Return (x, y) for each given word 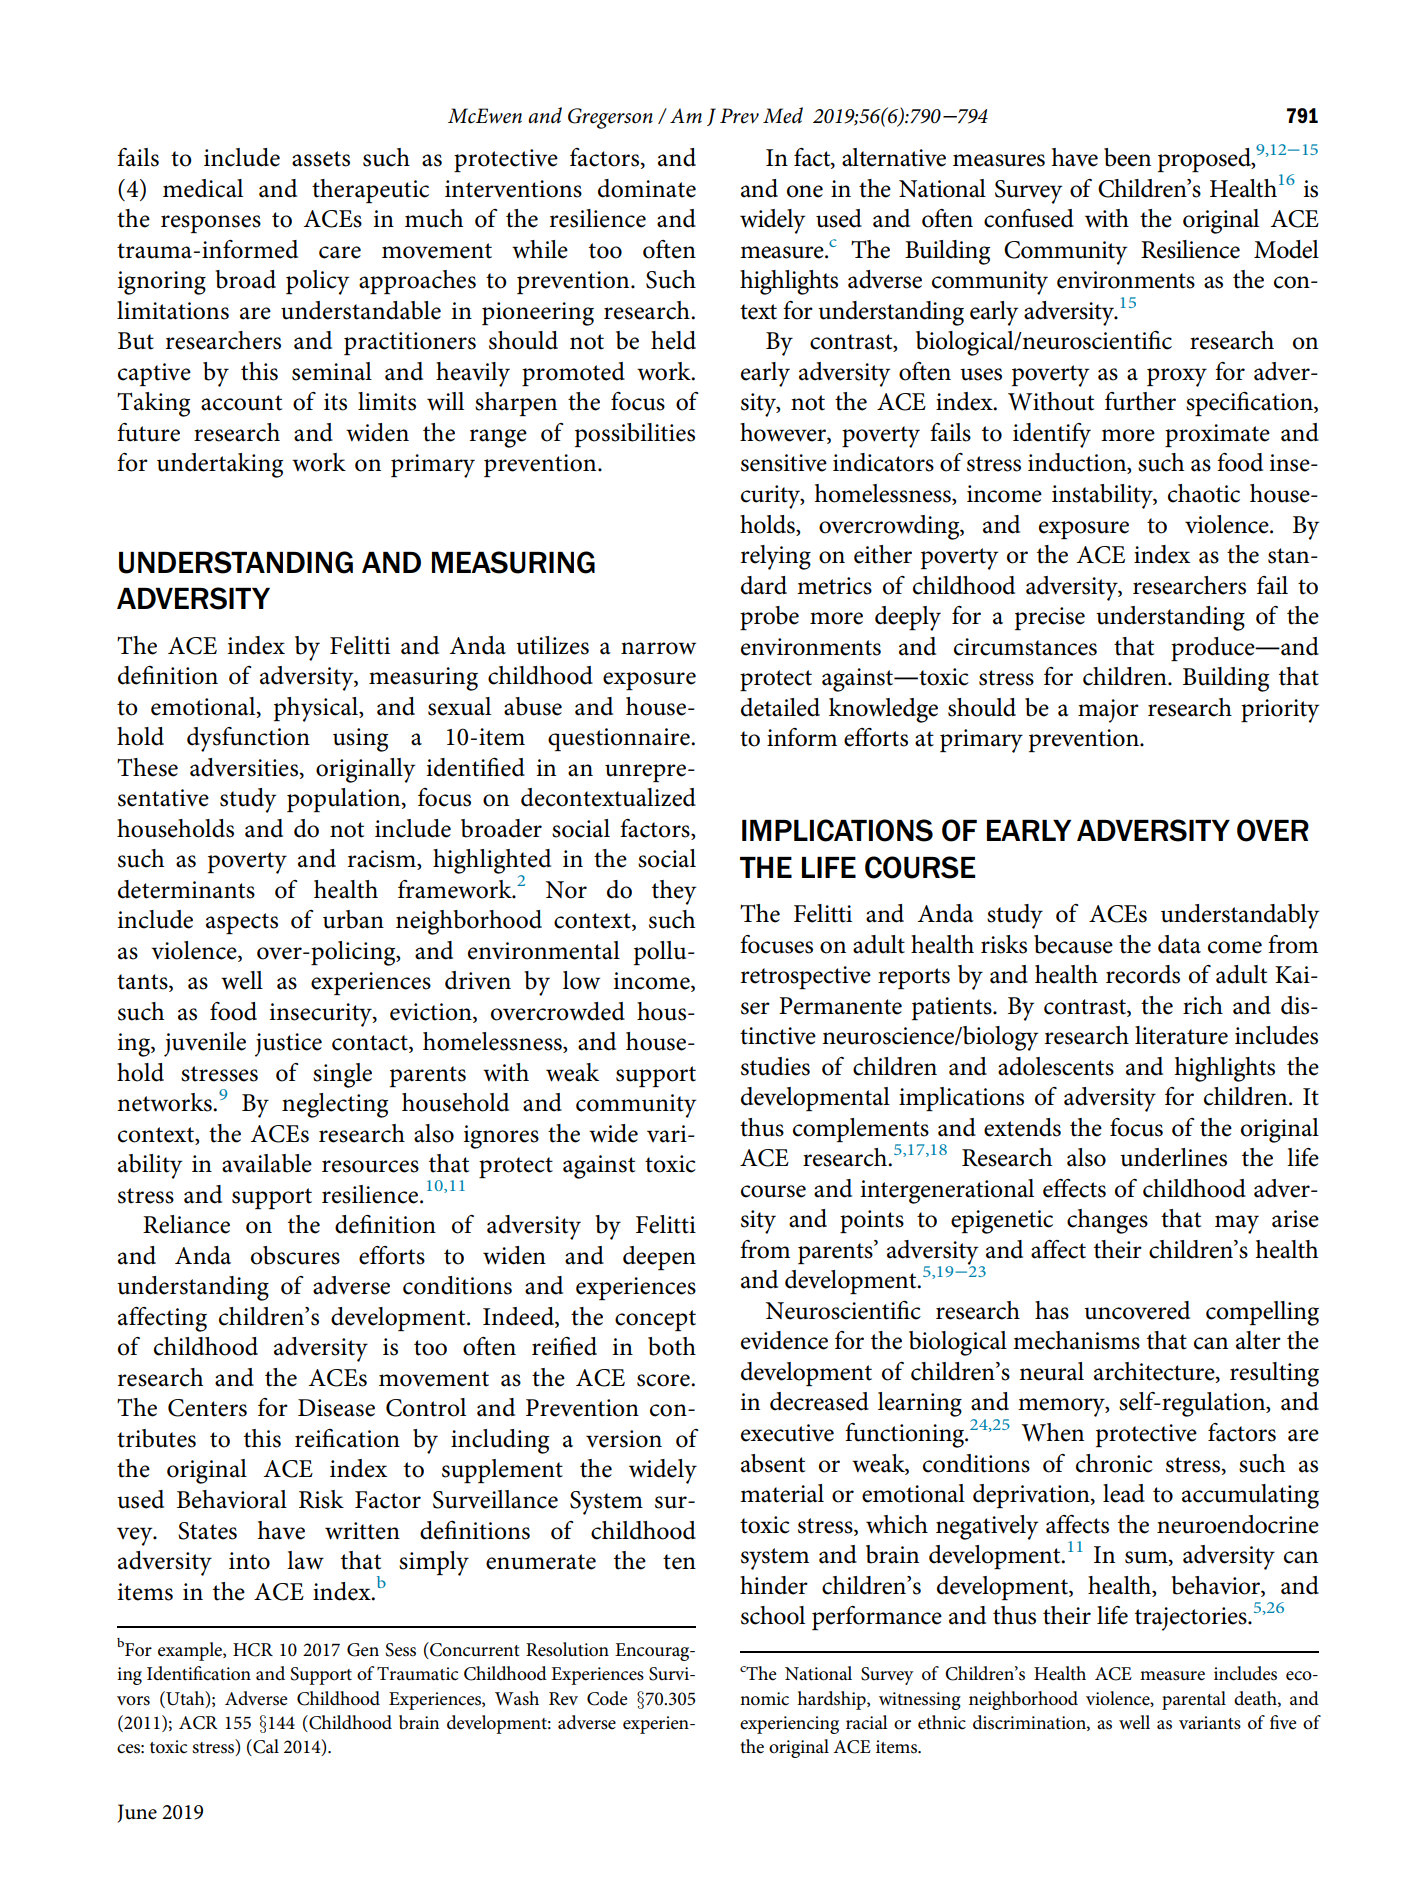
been (1127, 157)
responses (211, 224)
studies (775, 1066)
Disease (336, 1408)
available (267, 1163)
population (345, 800)
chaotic (1204, 493)
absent (773, 1463)
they (674, 892)
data (1179, 944)
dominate (647, 188)
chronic (1114, 1463)
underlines (1173, 1157)
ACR (198, 1723)
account (241, 403)
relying (776, 557)
